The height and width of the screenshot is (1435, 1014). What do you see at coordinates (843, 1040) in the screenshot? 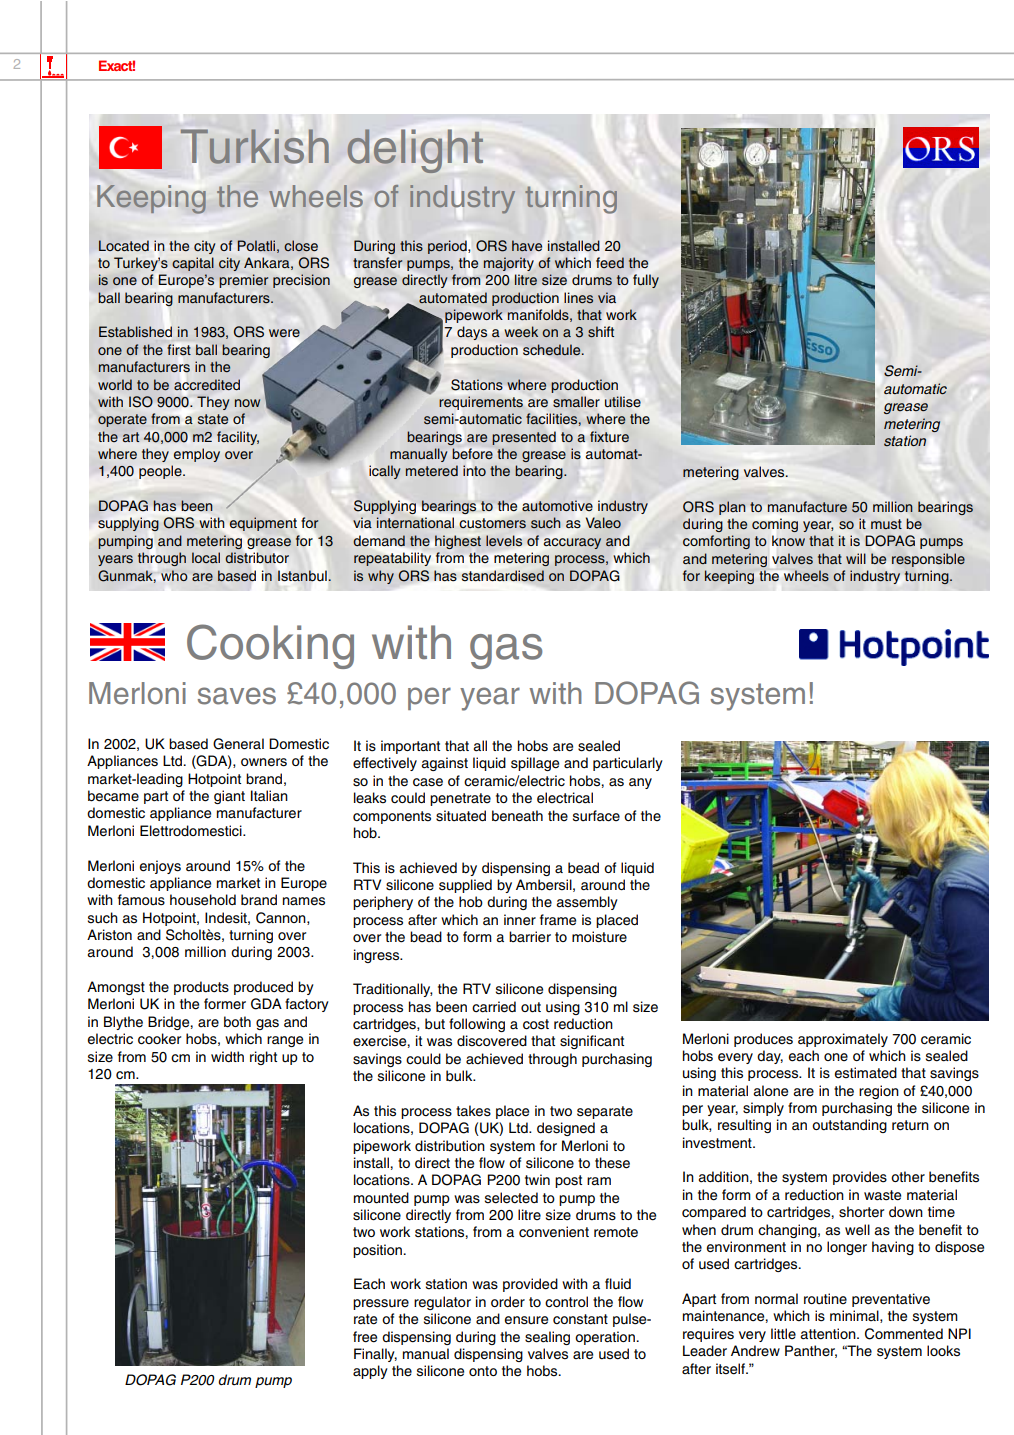
I see `approximately` at bounding box center [843, 1040].
